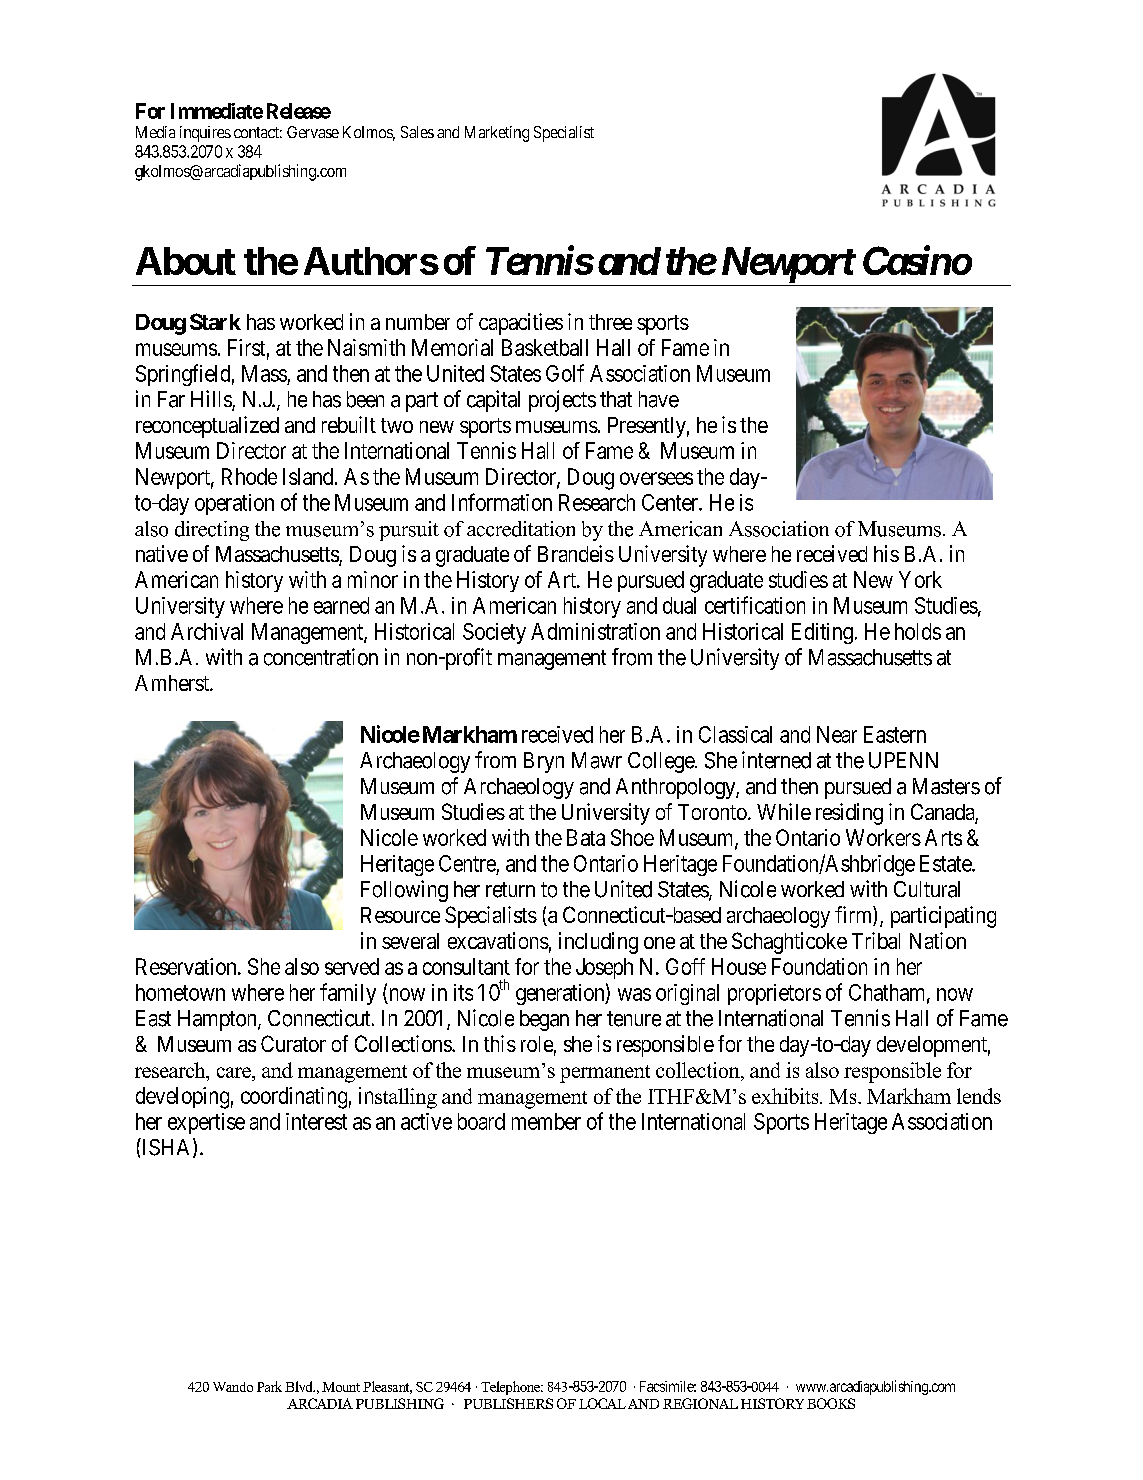 This screenshot has width=1143, height=1480. I want to click on Park, so click(269, 1386).
